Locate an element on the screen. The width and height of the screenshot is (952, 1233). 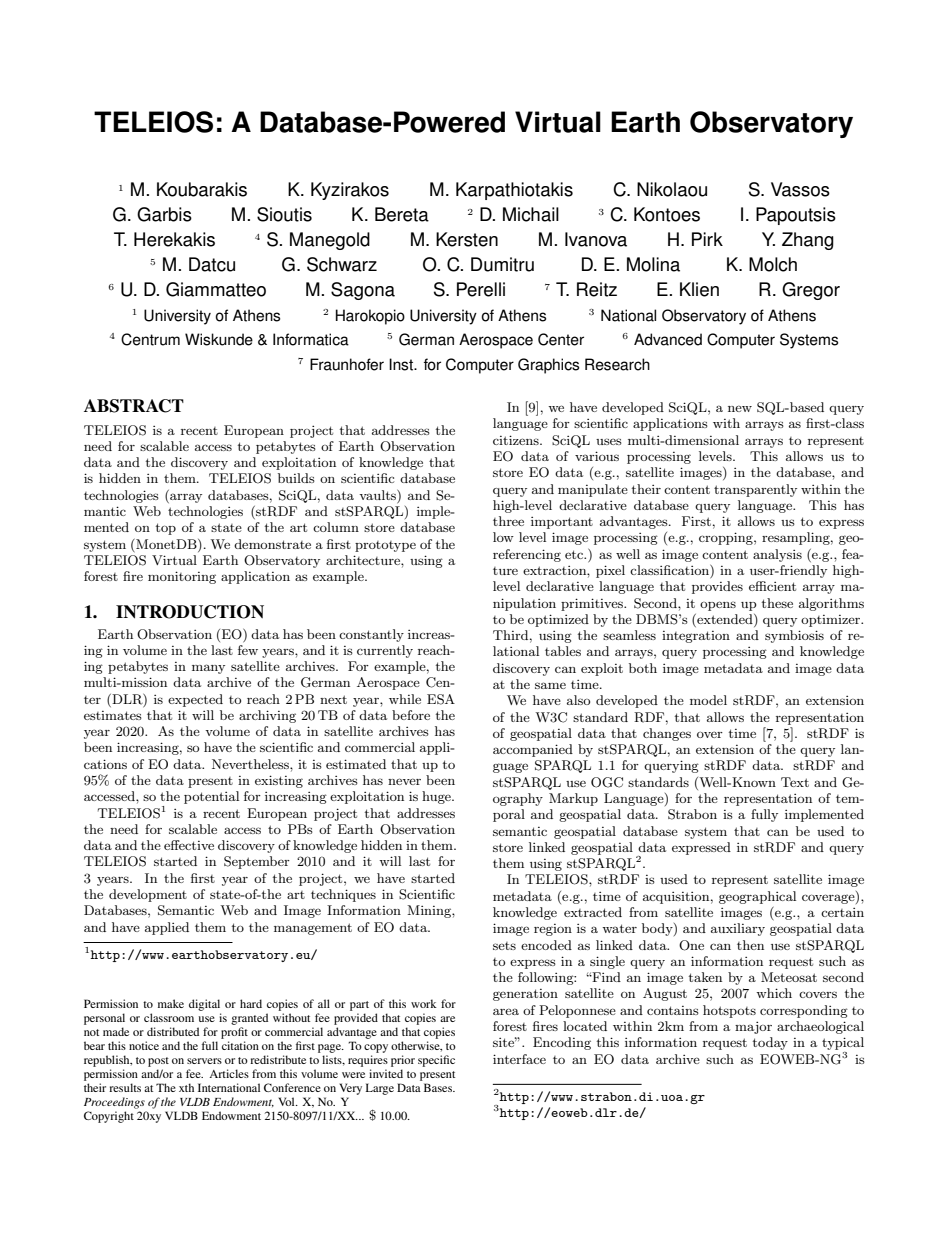
geographical is located at coordinates (757, 897).
